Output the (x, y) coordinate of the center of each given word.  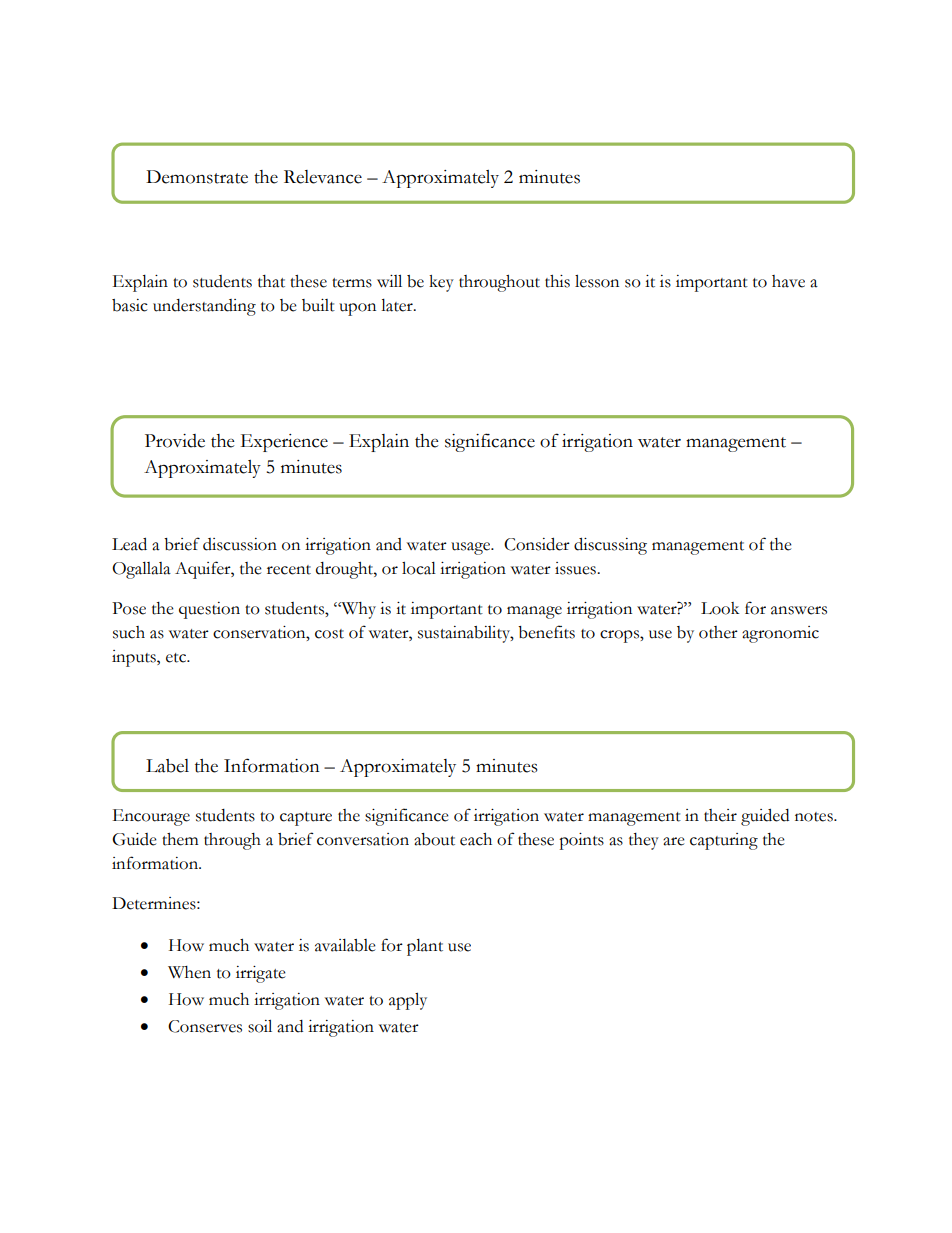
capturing (724, 841)
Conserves (205, 1026)
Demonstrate (197, 177)
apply (408, 1001)
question (209, 610)
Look (720, 608)
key (441, 283)
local (419, 568)
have (788, 281)
